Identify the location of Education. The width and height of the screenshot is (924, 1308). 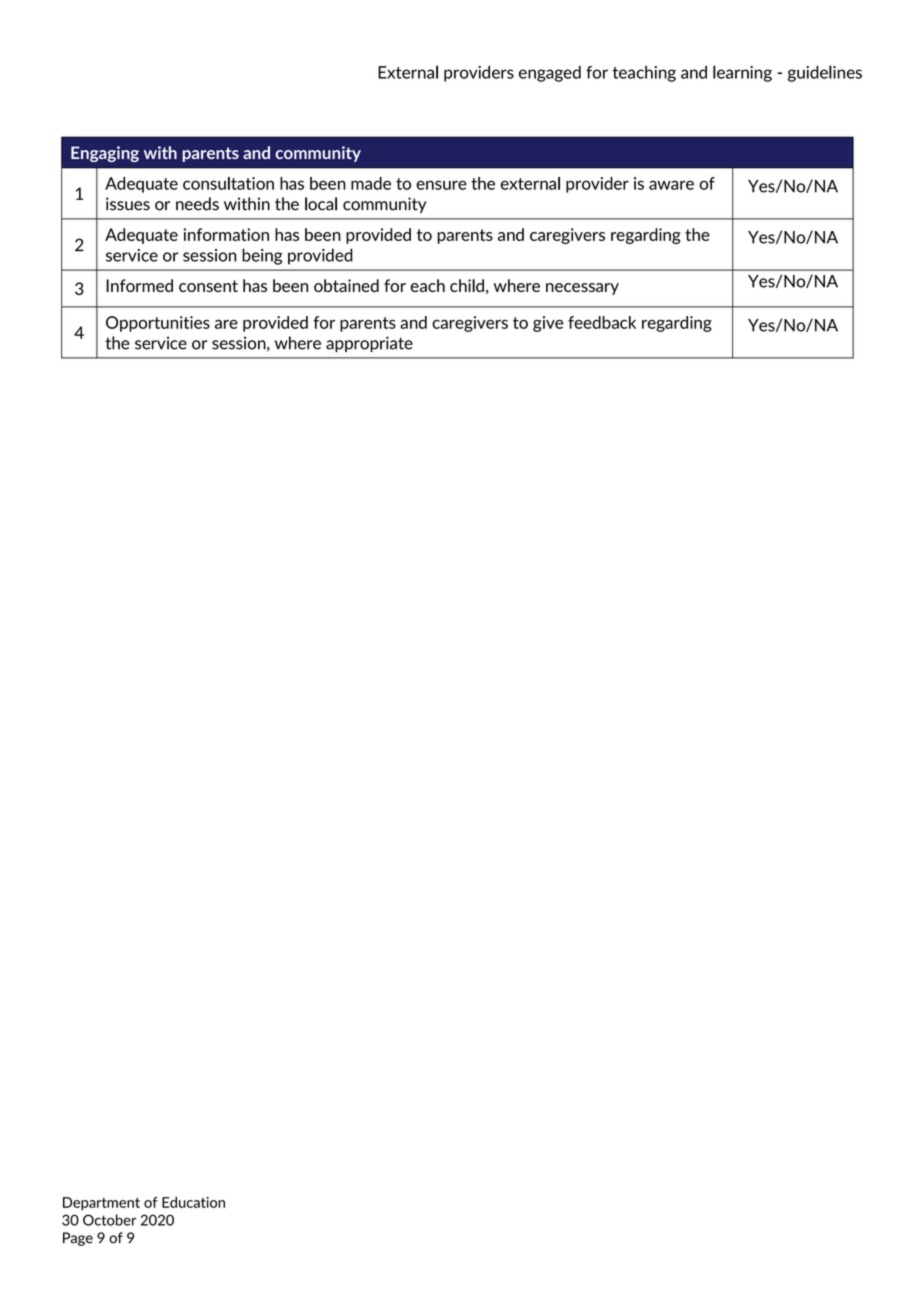
(193, 1202).
